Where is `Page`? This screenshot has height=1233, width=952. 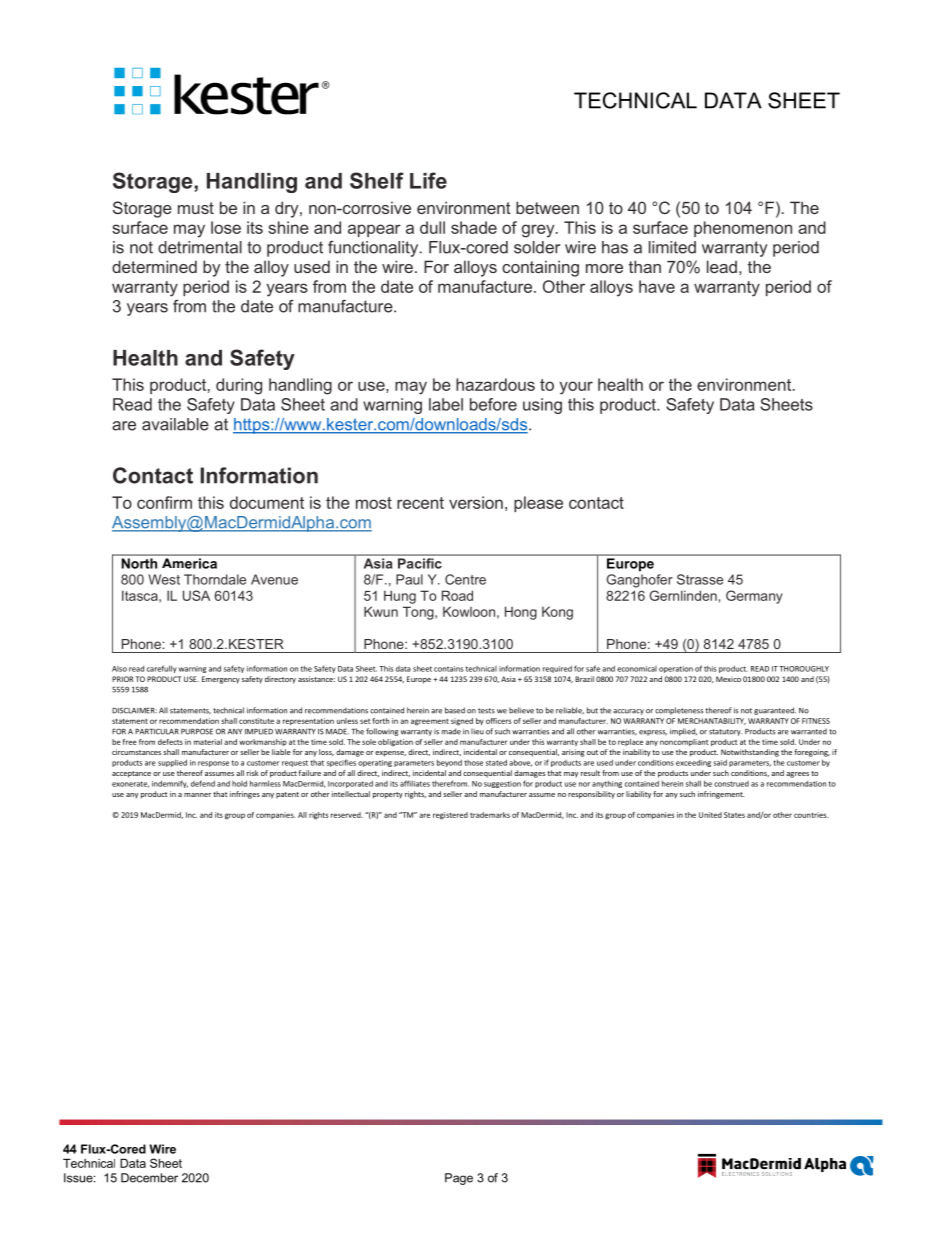
Page is located at coordinates (459, 1179).
